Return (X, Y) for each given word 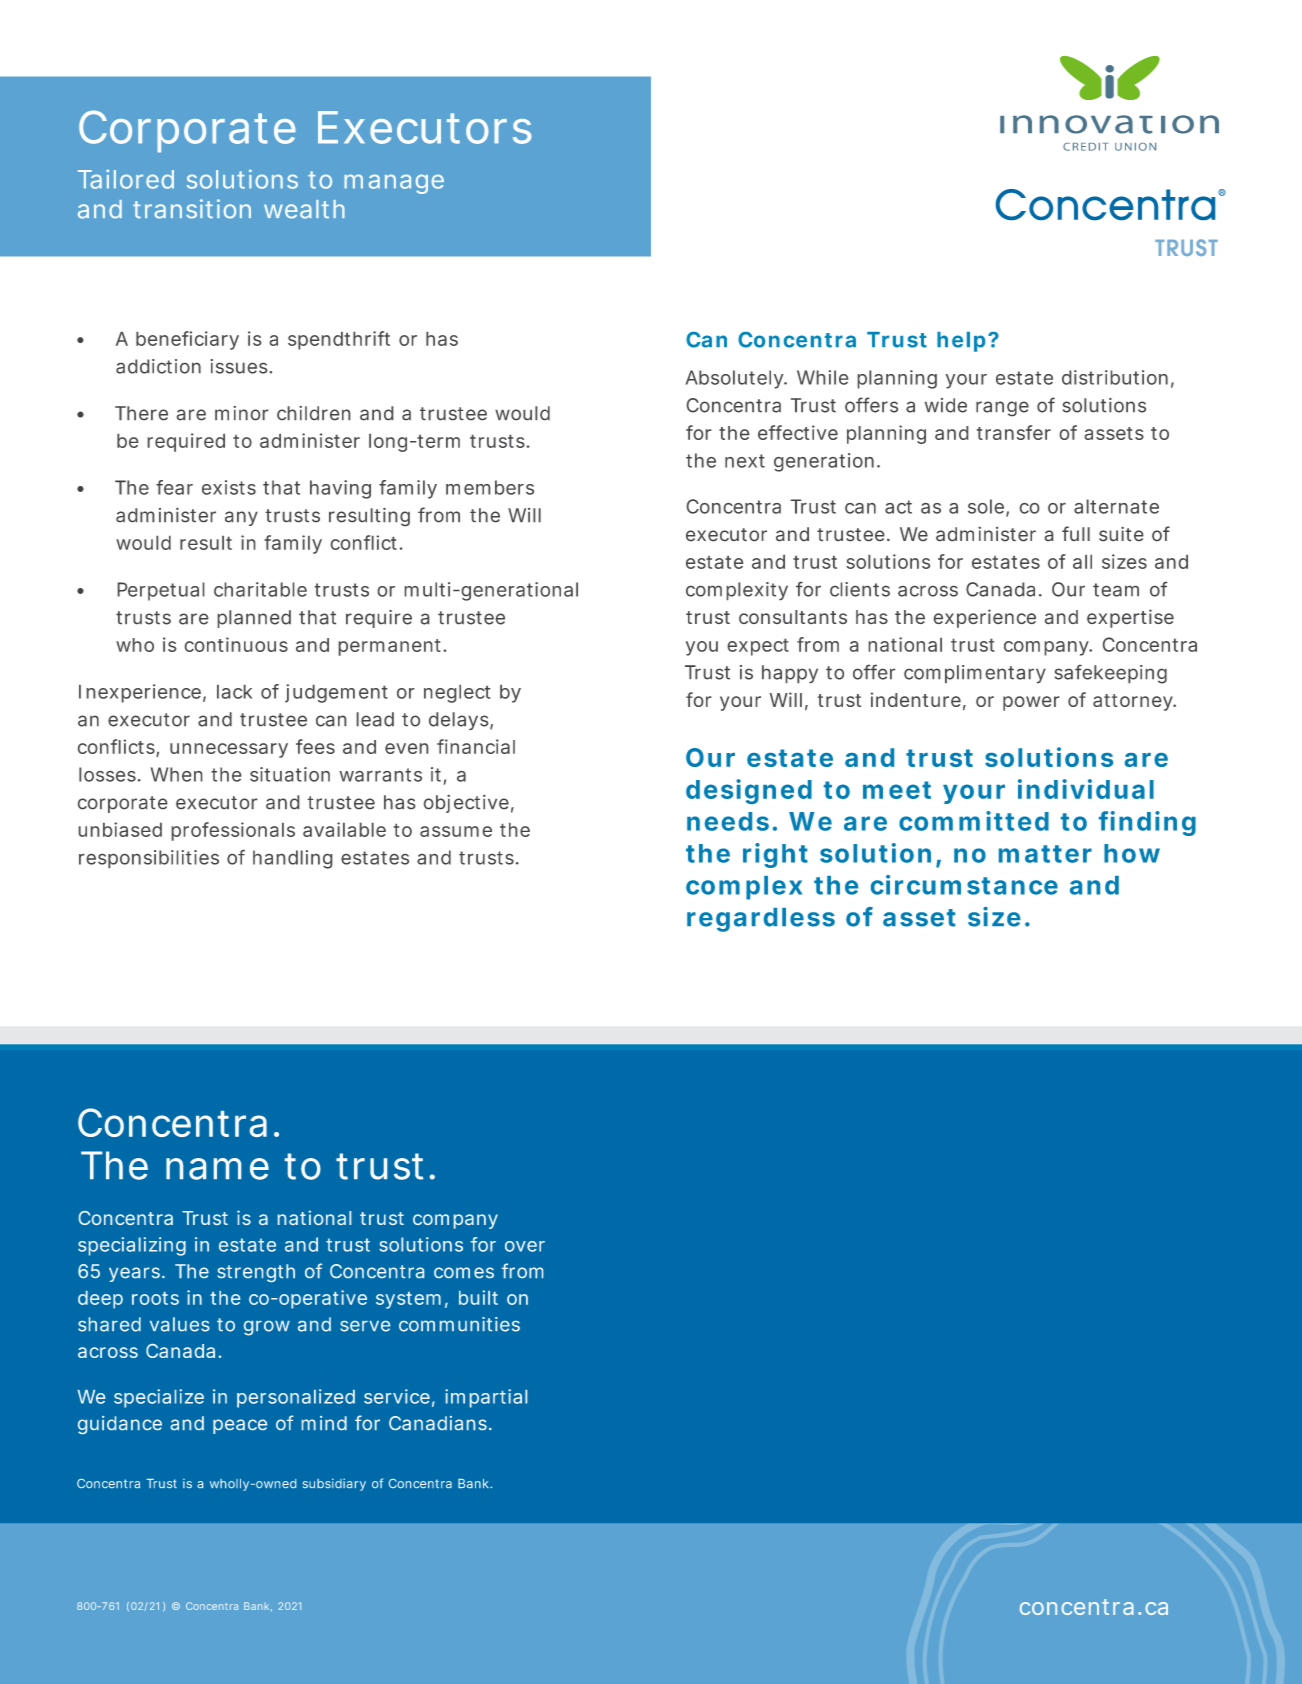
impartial (486, 1398)
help (961, 342)
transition (192, 209)
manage (394, 184)
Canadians (438, 1423)
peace (240, 1426)
